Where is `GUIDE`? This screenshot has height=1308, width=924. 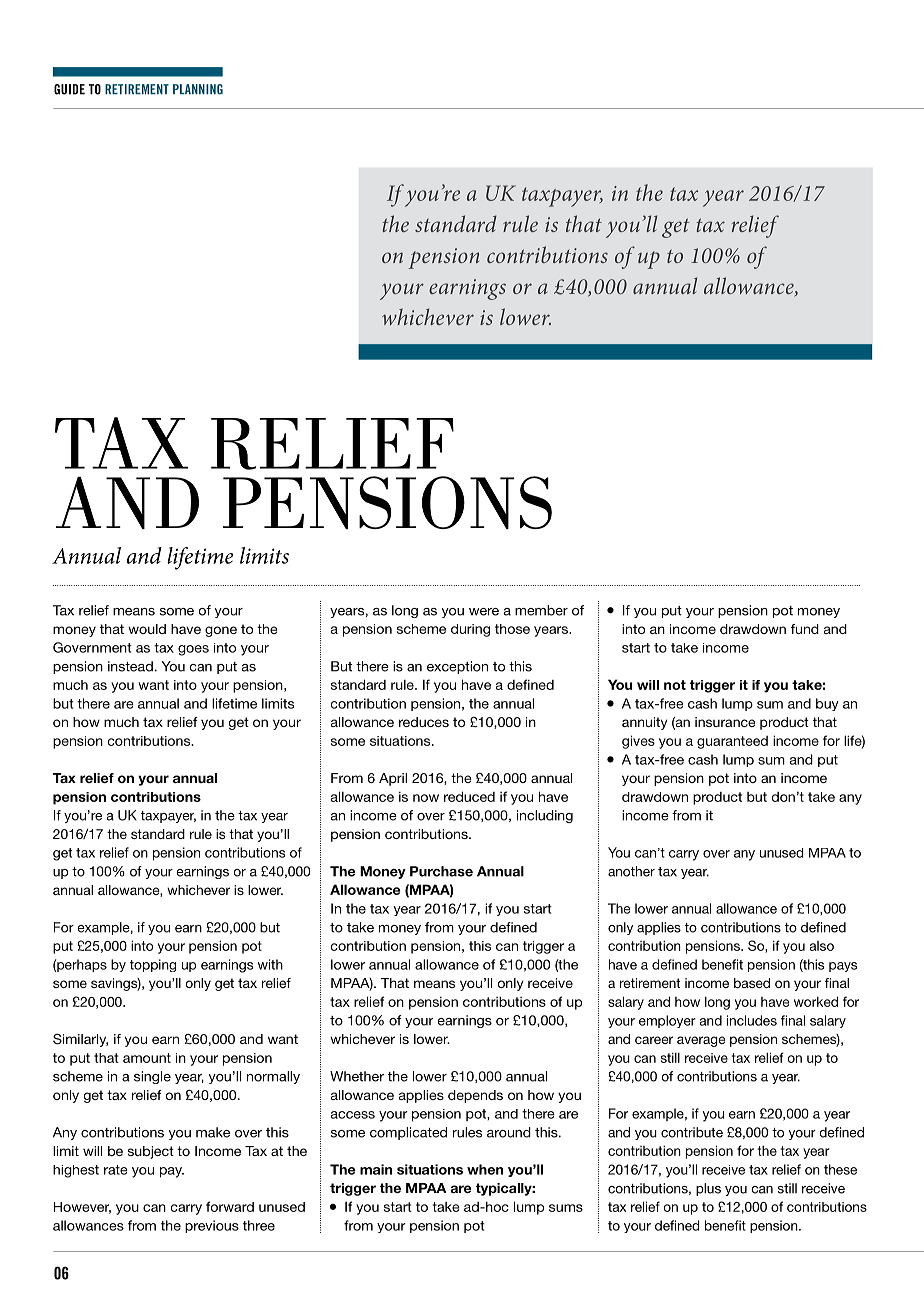 GUIDE is located at coordinates (69, 89).
